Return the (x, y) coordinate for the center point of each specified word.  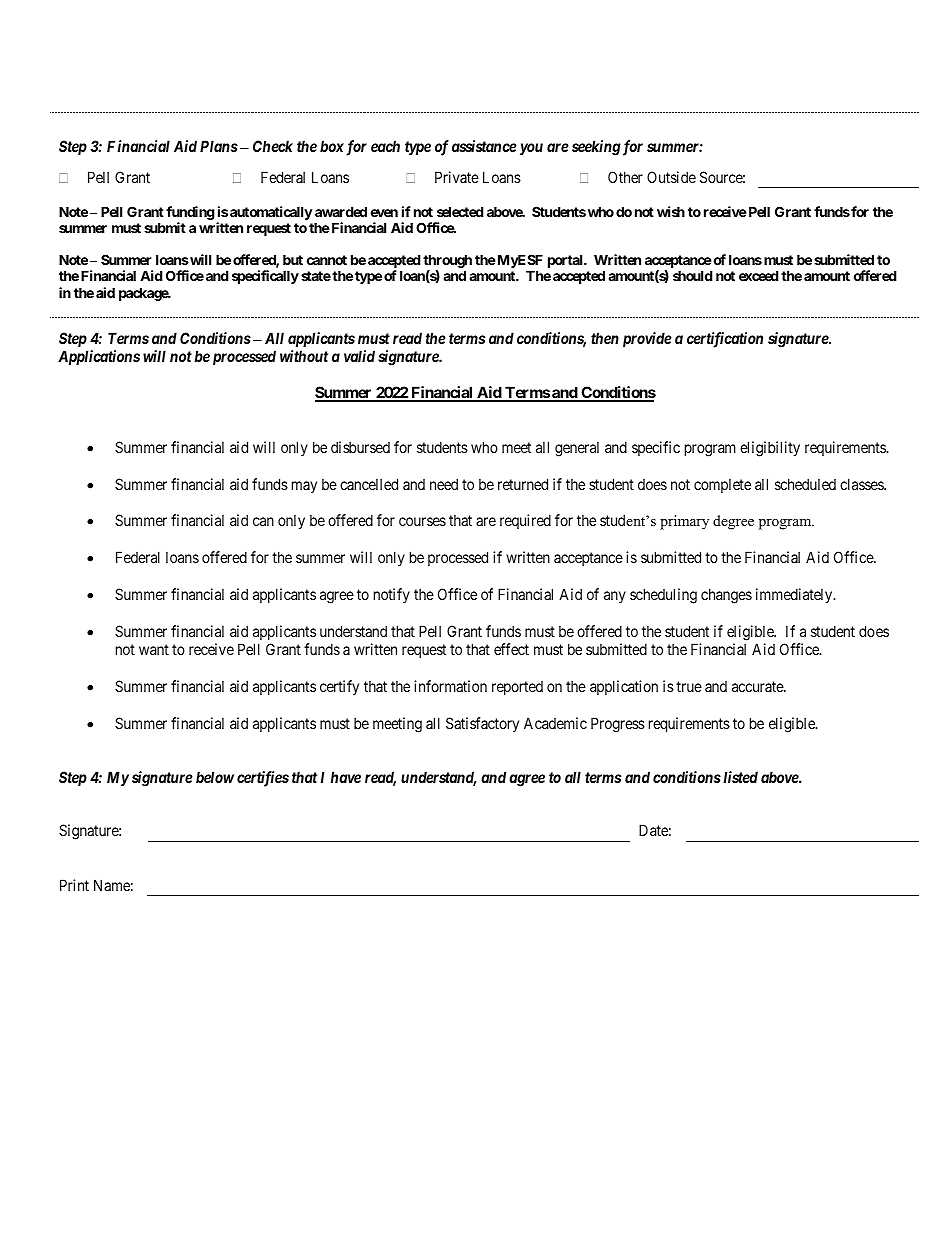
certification (725, 340)
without (304, 356)
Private (457, 177)
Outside (671, 177)
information (450, 686)
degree (733, 522)
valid (359, 356)
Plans (219, 146)
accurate (758, 686)
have (345, 777)
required (525, 521)
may (304, 487)
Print (74, 885)
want (154, 649)
